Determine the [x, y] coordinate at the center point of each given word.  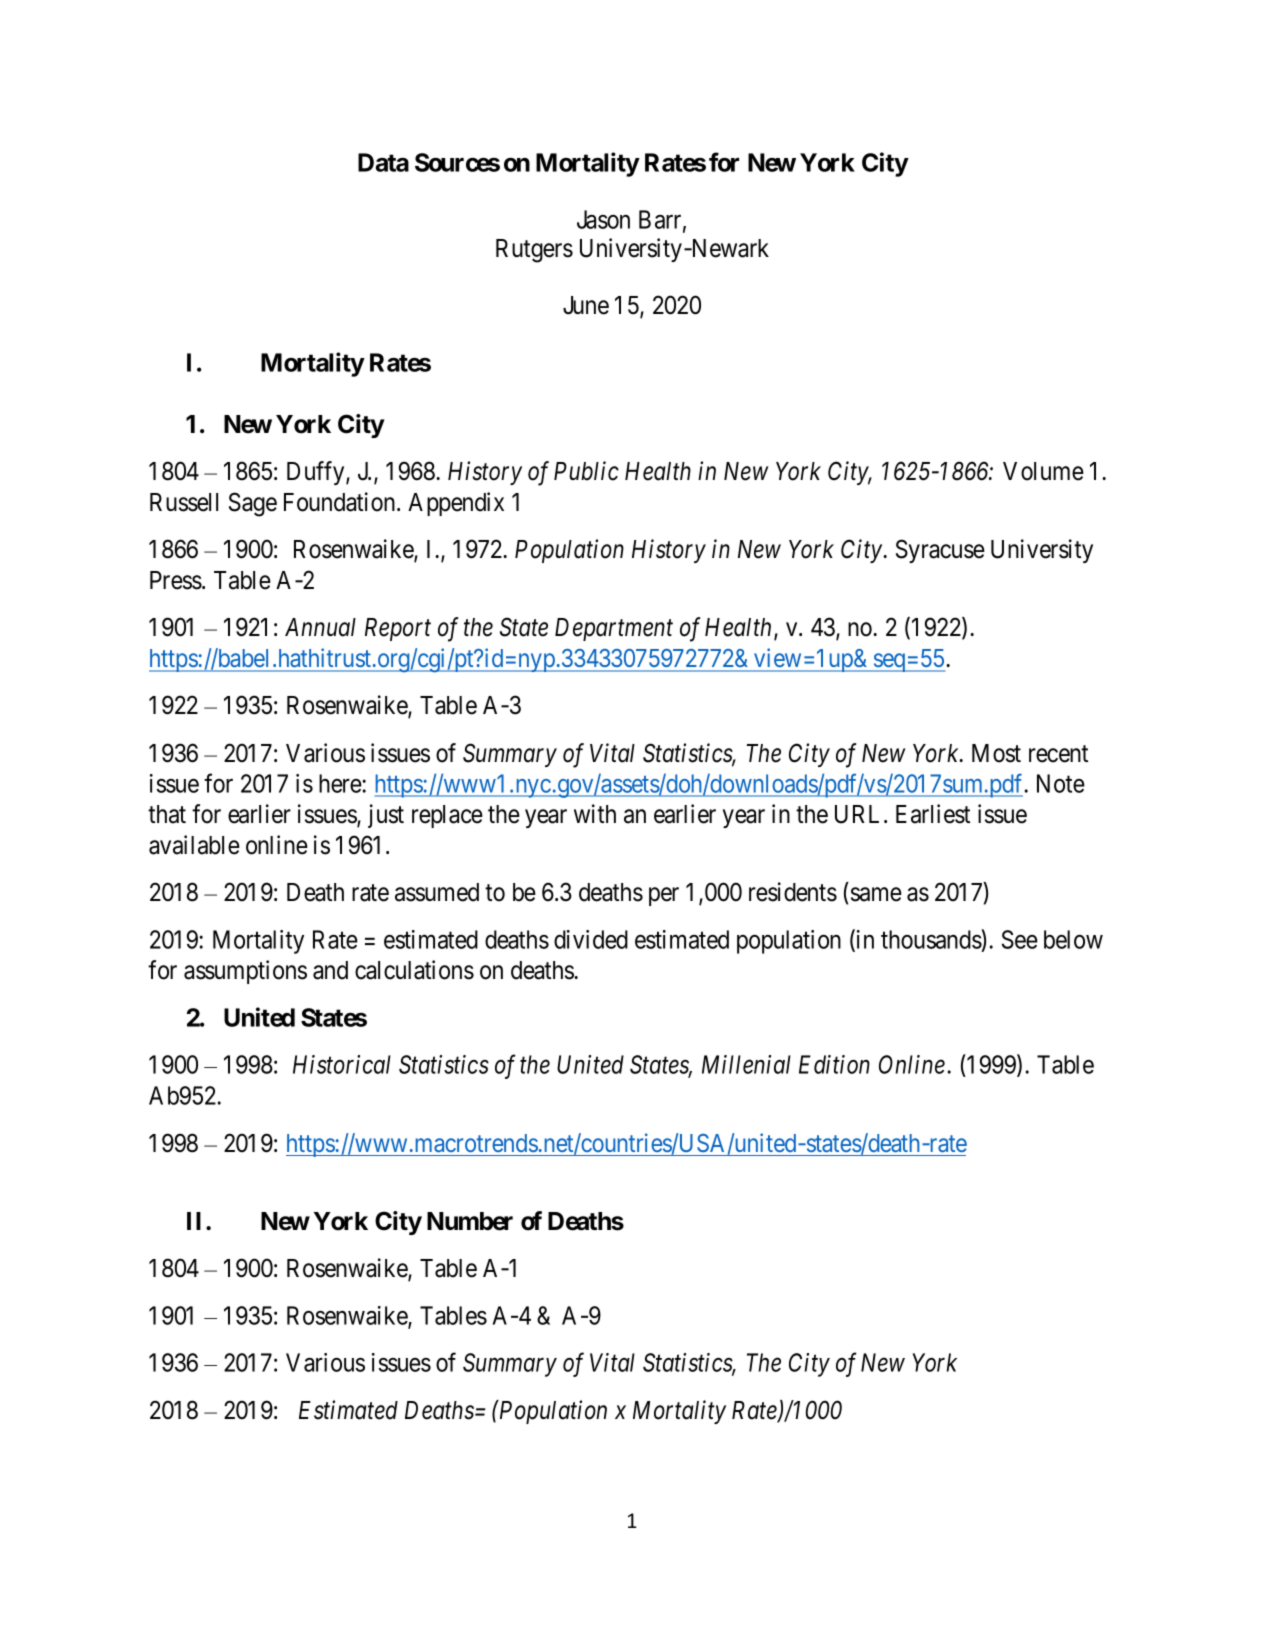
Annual [320, 627]
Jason [603, 219]
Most [996, 753]
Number [470, 1221]
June [586, 305]
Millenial [746, 1064]
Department [614, 629]
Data [383, 162]
